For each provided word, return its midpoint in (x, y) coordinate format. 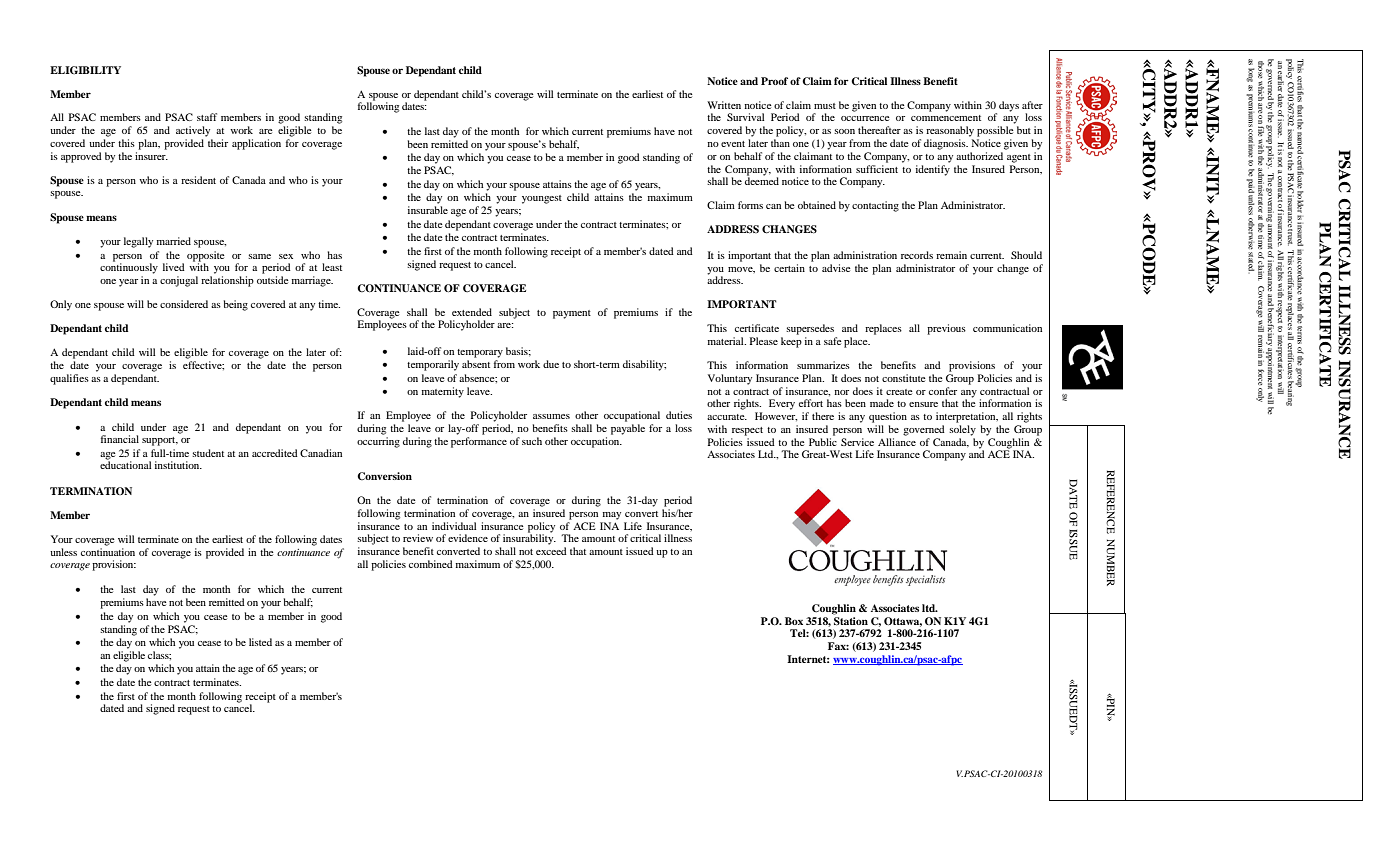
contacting (875, 206)
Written (724, 105)
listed (260, 642)
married (174, 241)
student (208, 453)
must (825, 106)
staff (207, 117)
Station (850, 620)
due (551, 364)
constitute (904, 378)
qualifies (69, 379)
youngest (542, 199)
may (612, 516)
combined (431, 564)
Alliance (897, 442)
